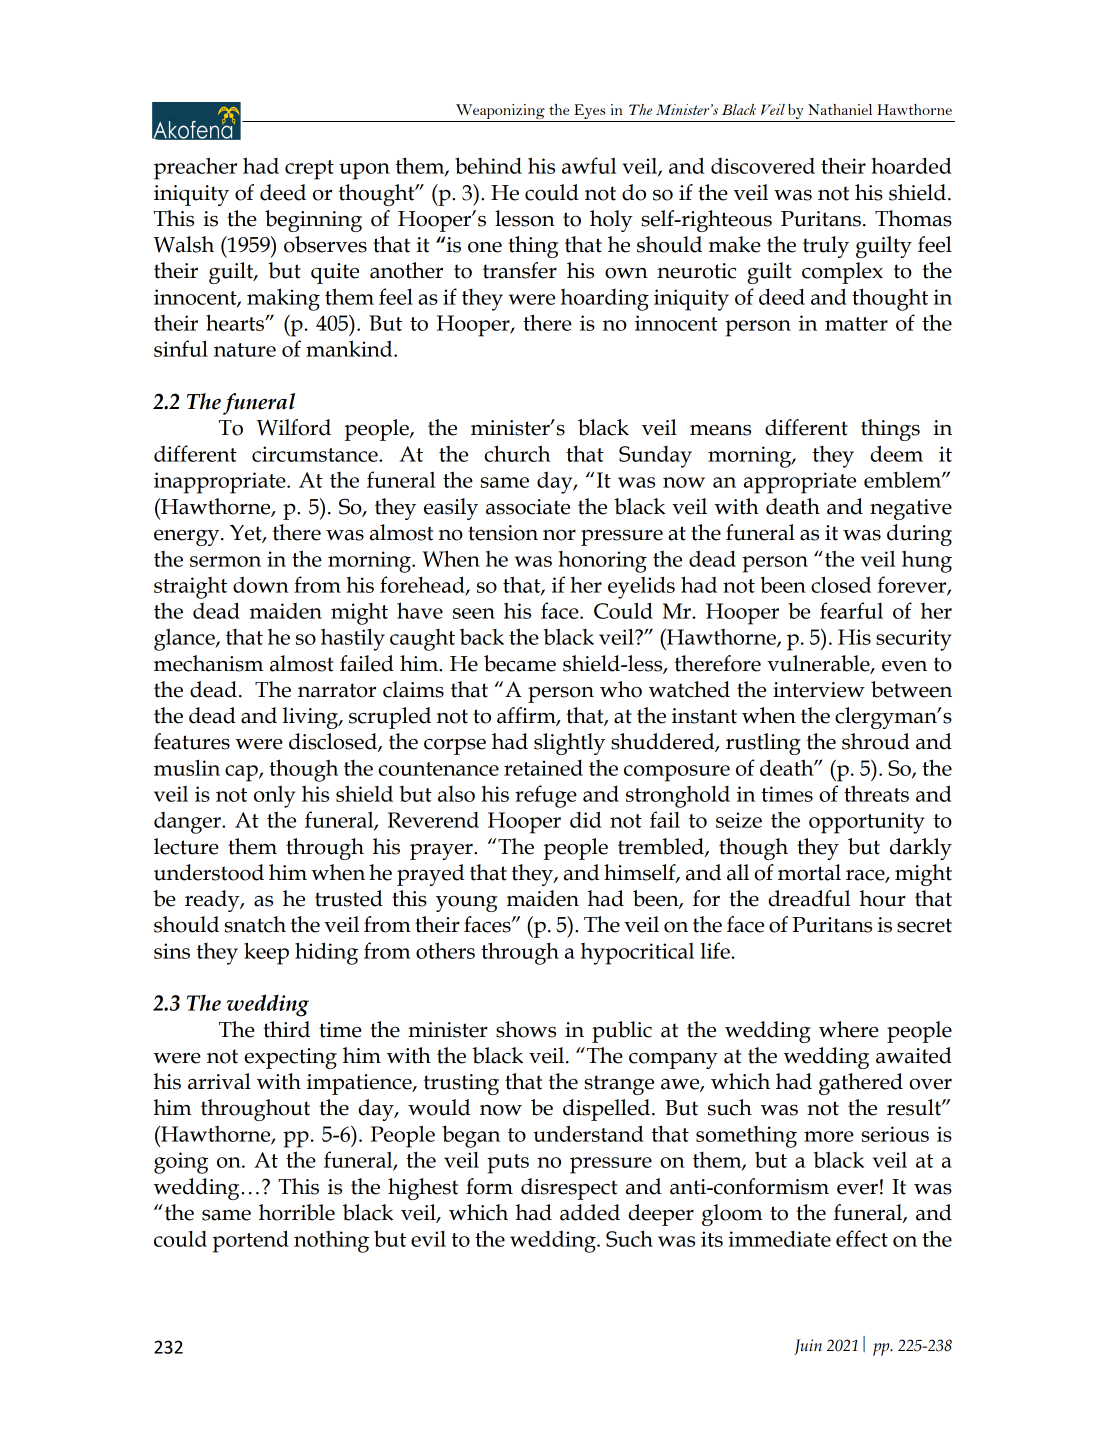  What do you see at coordinates (266, 953) in the image?
I see `keep` at bounding box center [266, 953].
